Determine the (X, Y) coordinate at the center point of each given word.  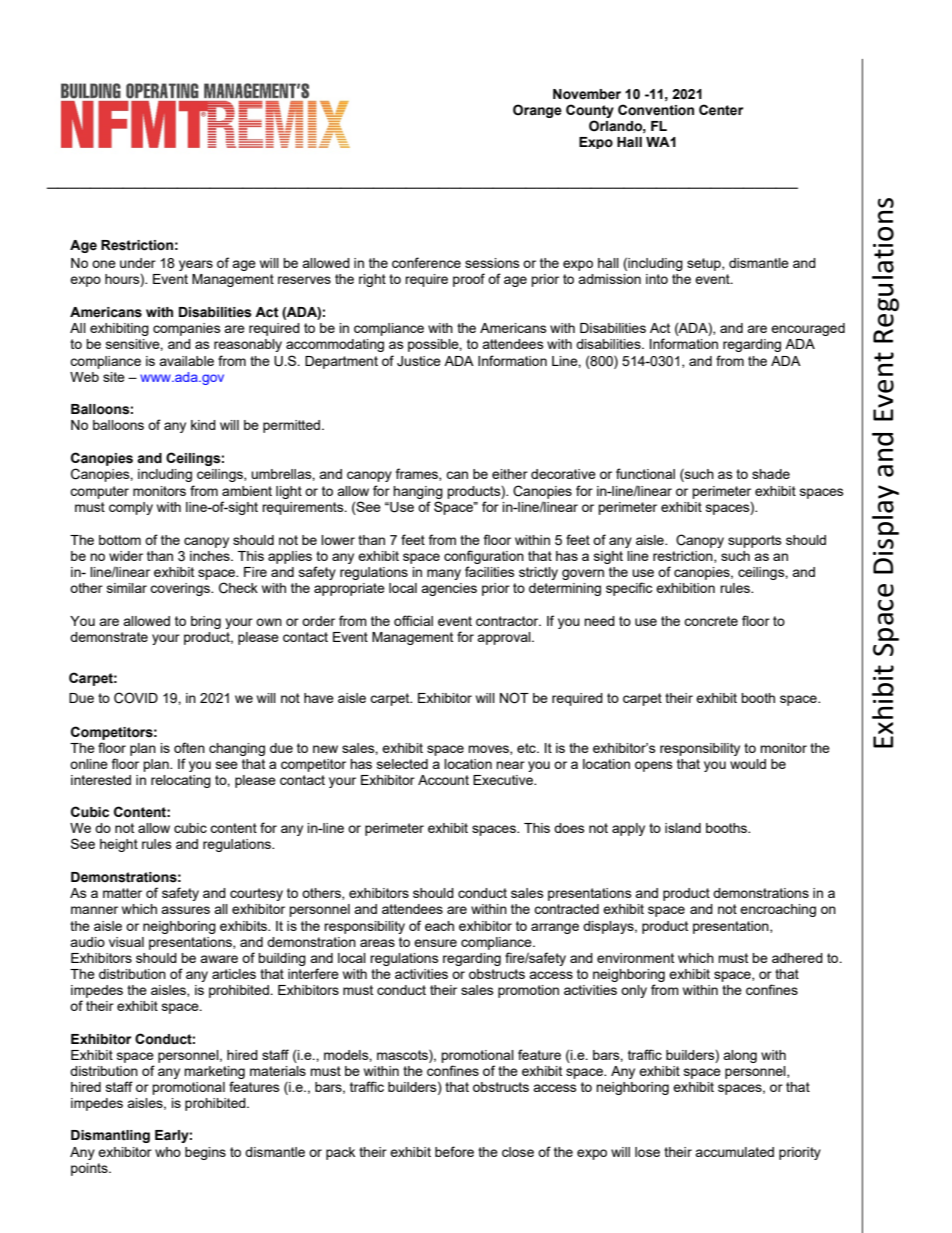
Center (721, 110)
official (413, 620)
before (454, 1151)
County (590, 111)
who (168, 1152)
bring (206, 622)
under (138, 263)
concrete (711, 621)
